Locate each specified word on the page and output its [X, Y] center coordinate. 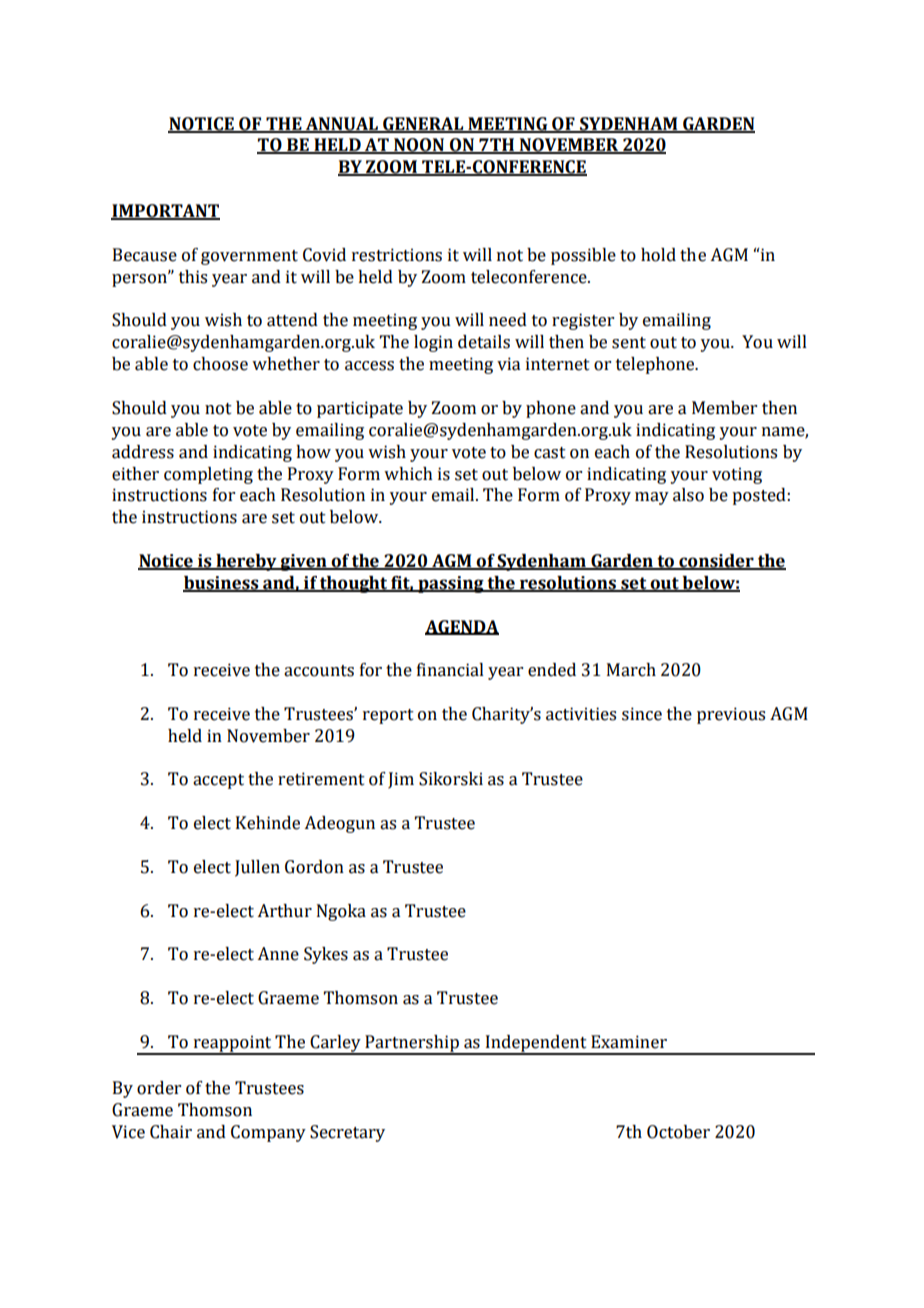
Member [724, 408]
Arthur [284, 911]
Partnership [412, 1044]
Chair [171, 1132]
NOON [419, 146]
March [631, 670]
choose [220, 364]
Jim [401, 780]
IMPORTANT [165, 212]
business [222, 584]
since [642, 714]
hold [658, 255]
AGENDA [462, 627]
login [433, 343]
